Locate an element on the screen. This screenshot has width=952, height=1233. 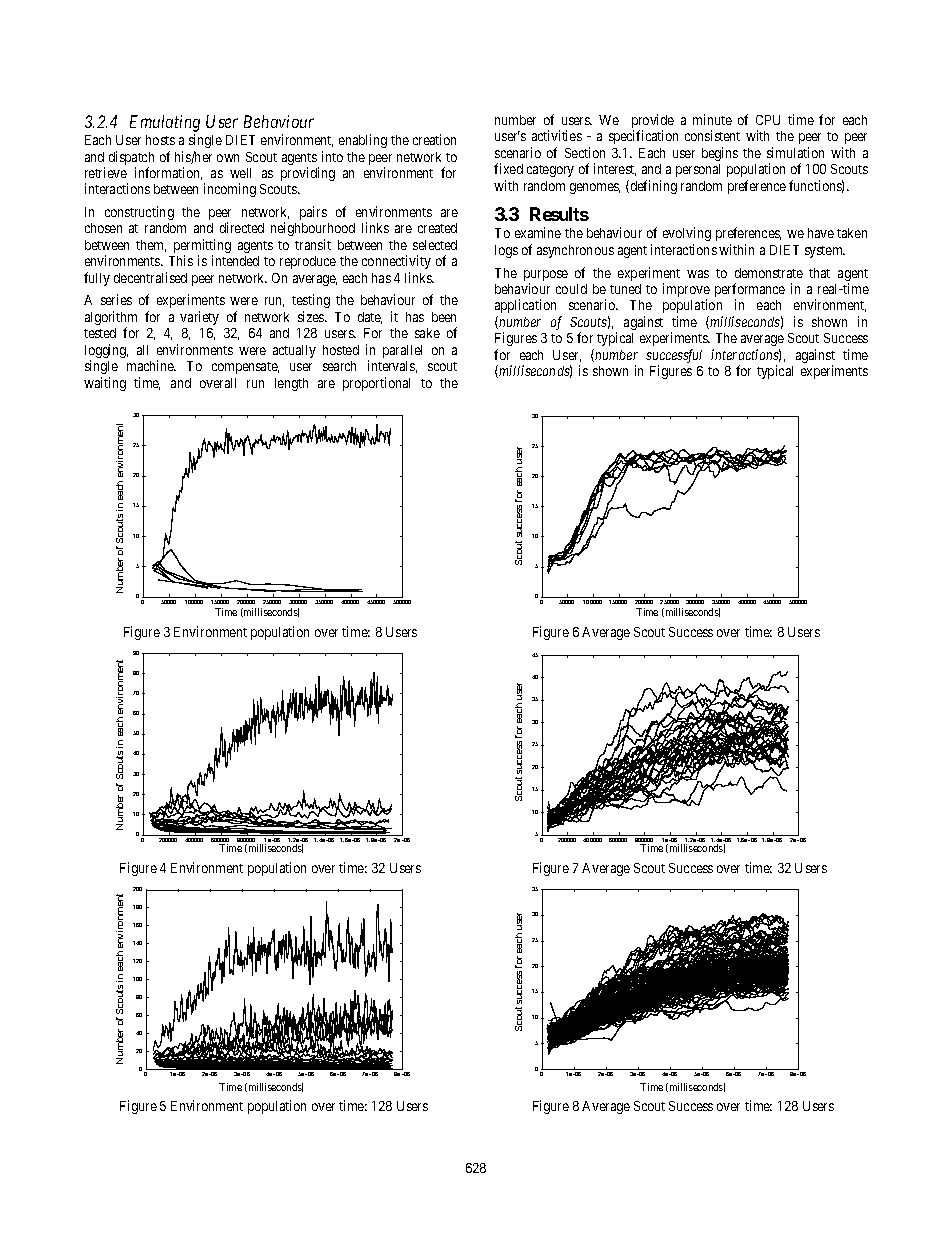
permitting is located at coordinates (202, 247).
